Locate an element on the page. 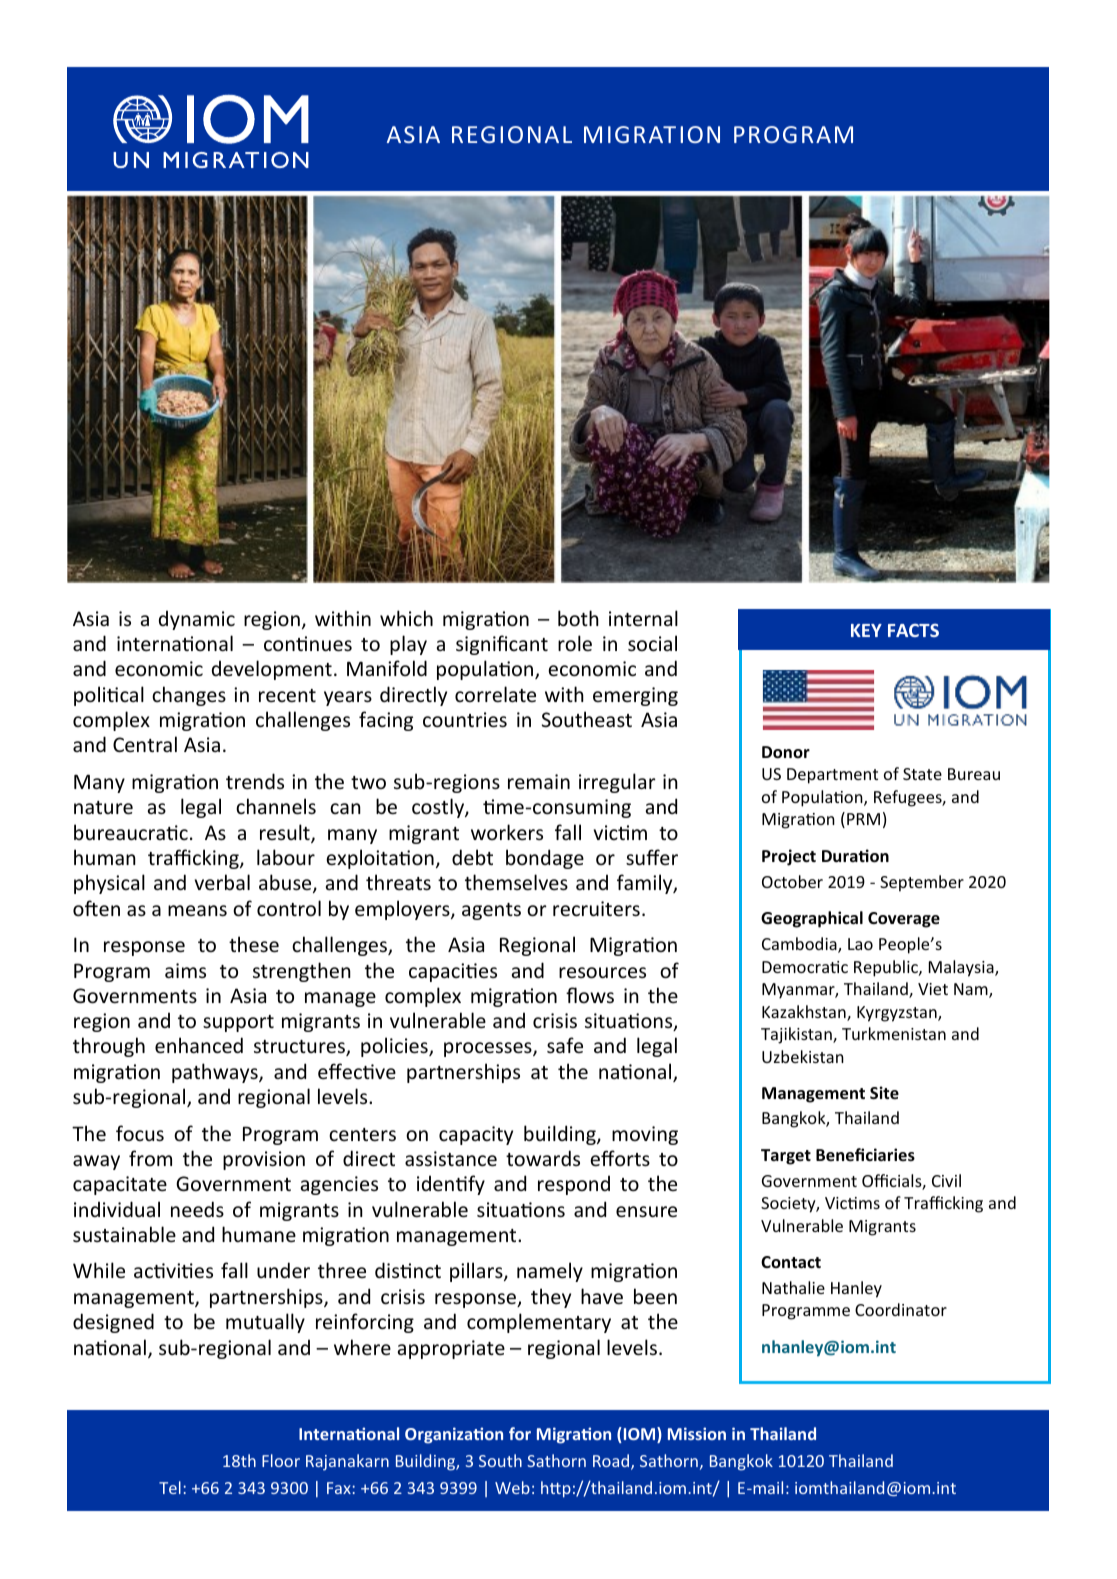  safe is located at coordinates (565, 1045).
